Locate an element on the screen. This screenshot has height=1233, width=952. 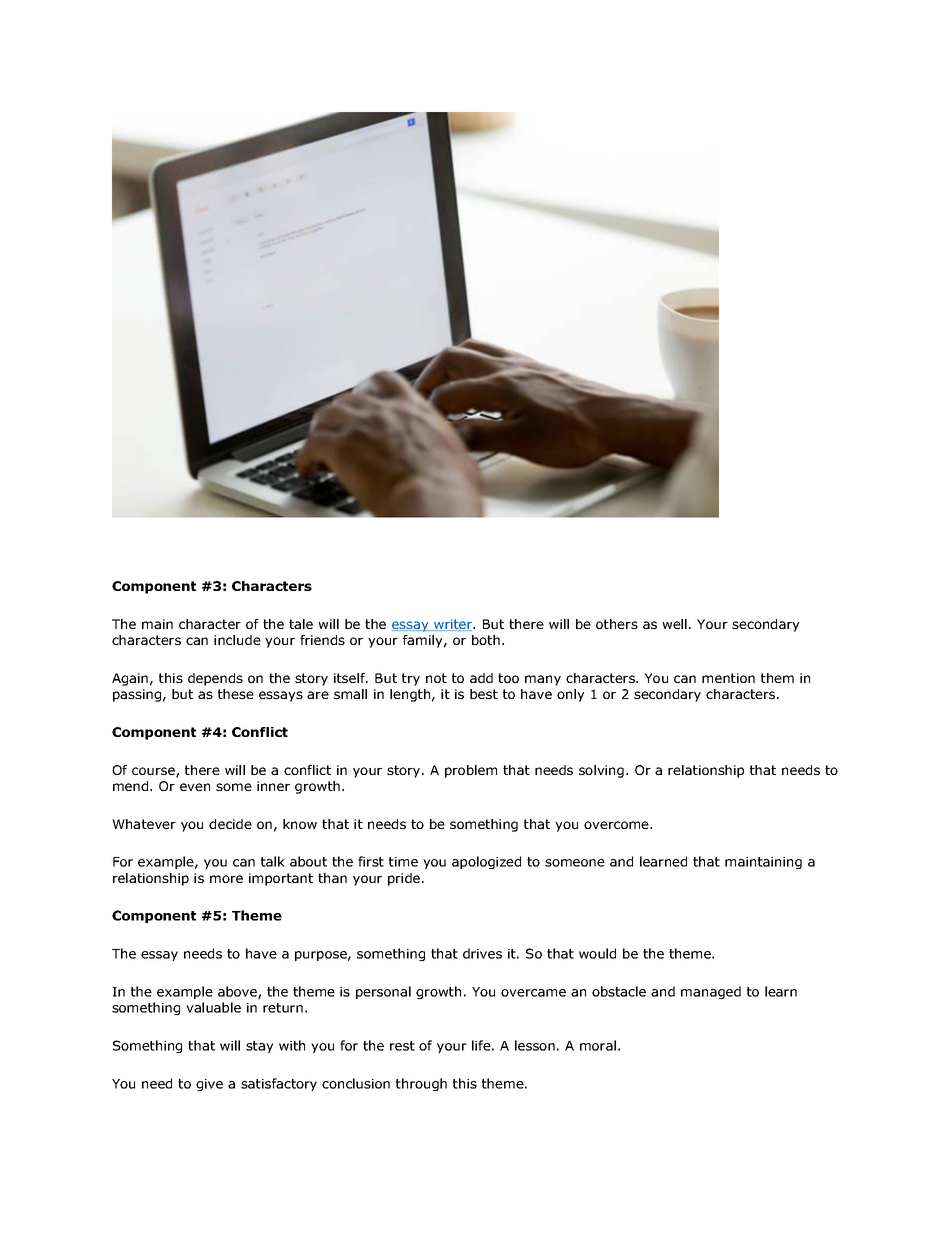
time is located at coordinates (403, 862).
